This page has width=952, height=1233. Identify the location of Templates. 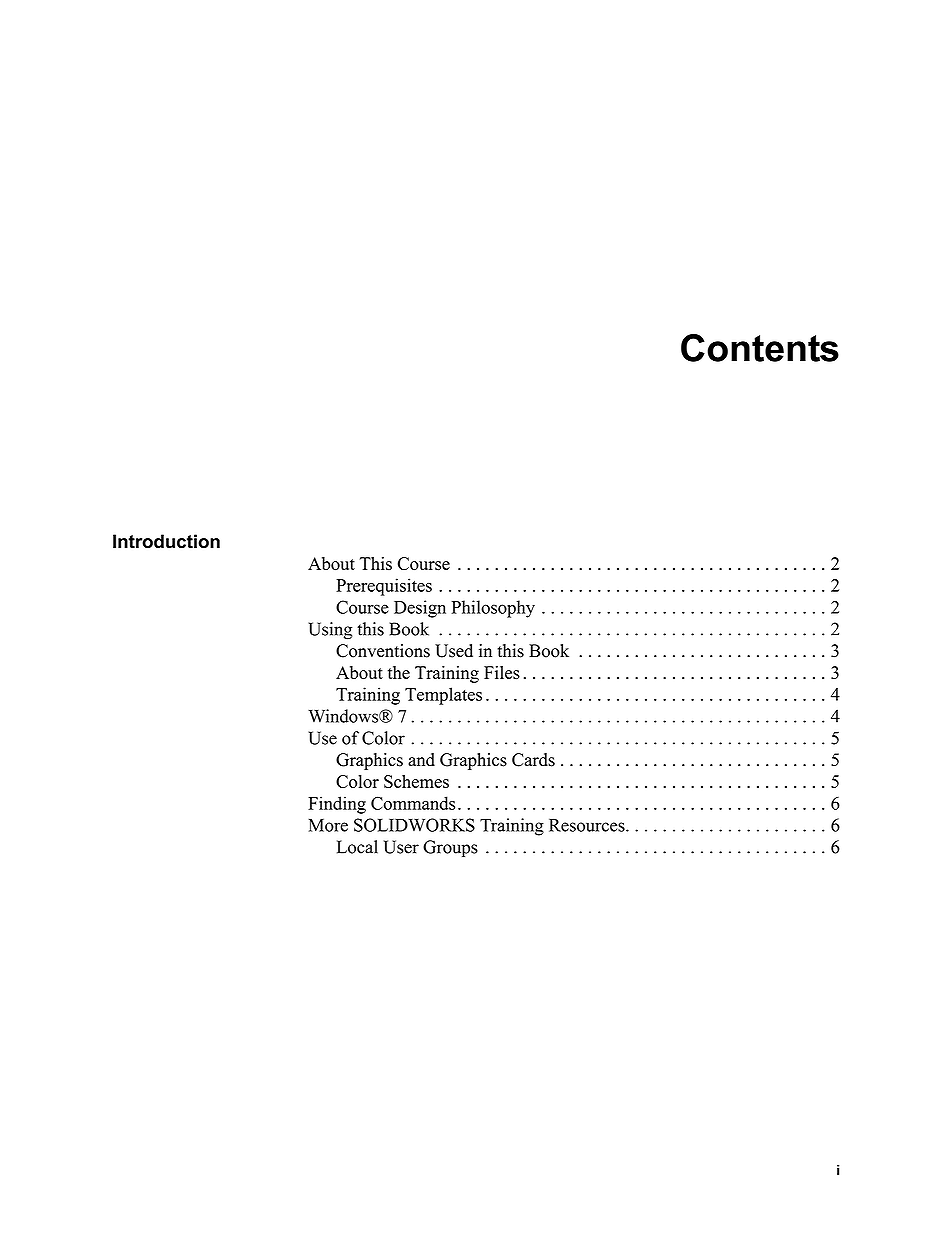
(443, 696).
